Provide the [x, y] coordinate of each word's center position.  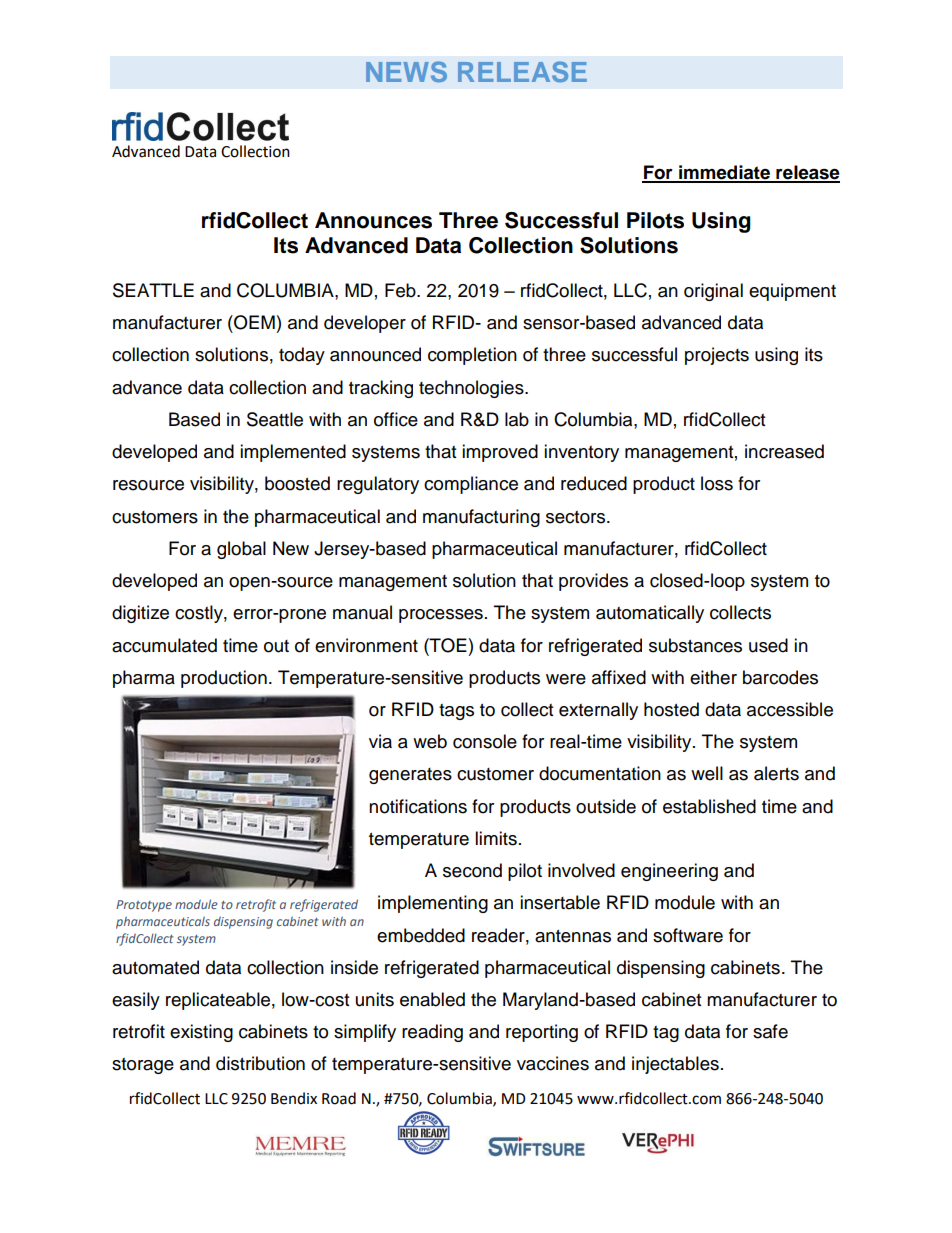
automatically [650, 614]
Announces [373, 220]
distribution [260, 1063]
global [241, 550]
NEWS [406, 71]
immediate [725, 173]
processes [441, 616]
